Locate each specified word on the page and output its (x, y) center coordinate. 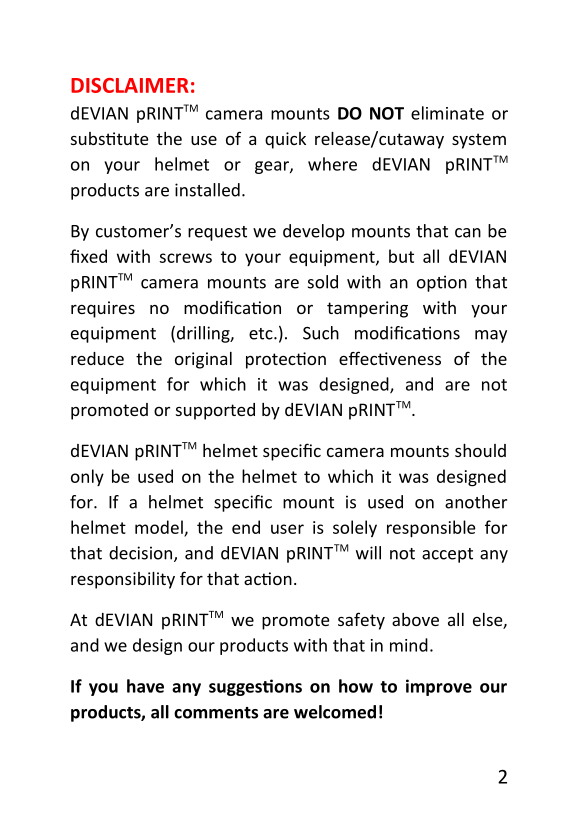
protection (286, 360)
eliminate (447, 113)
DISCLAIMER (130, 85)
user (287, 529)
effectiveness (390, 358)
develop (314, 232)
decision (140, 553)
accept (447, 555)
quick (285, 140)
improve (439, 687)
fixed (88, 256)
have (145, 686)
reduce (97, 358)
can (468, 233)
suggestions (255, 687)
